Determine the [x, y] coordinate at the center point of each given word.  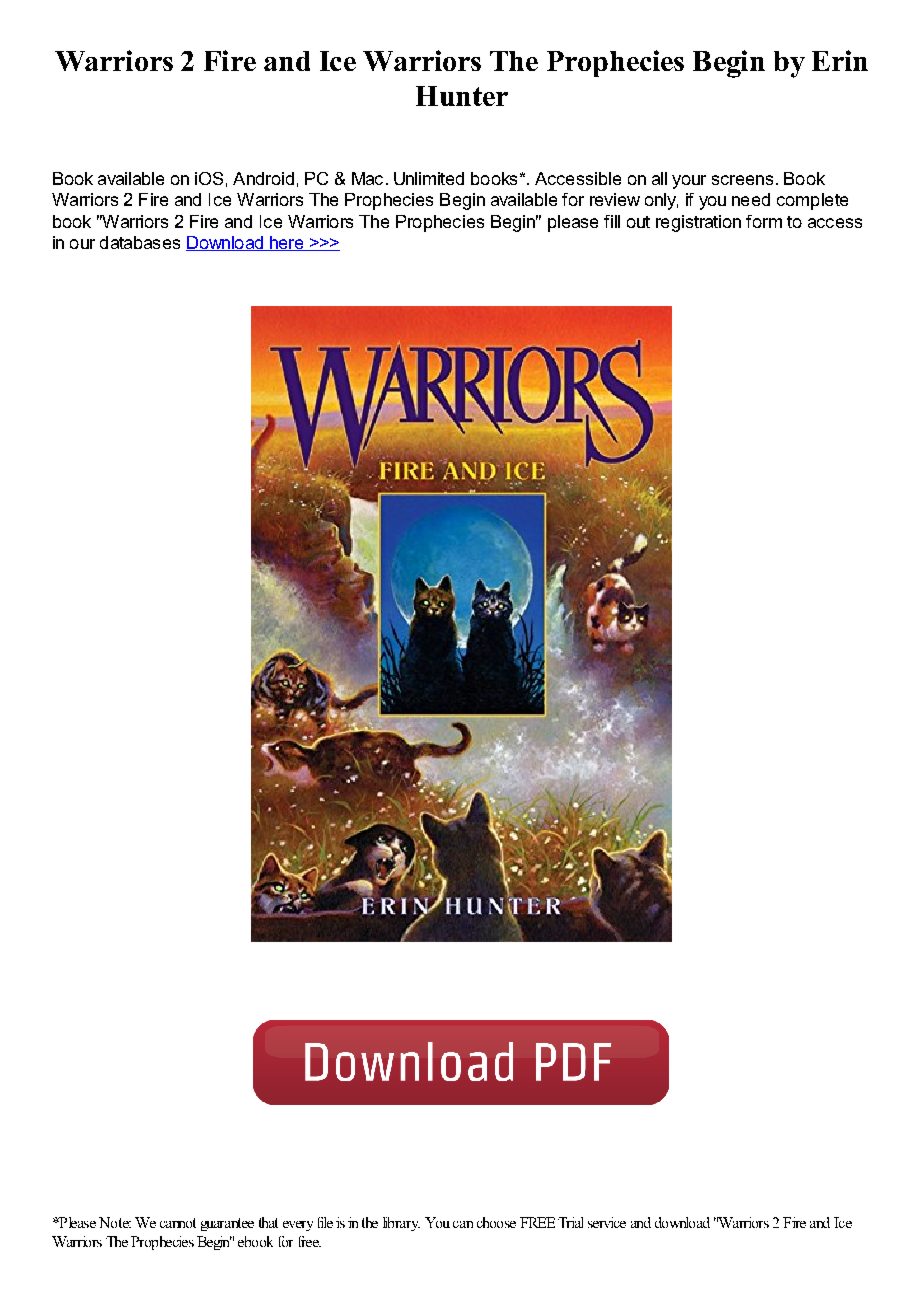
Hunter [462, 96]
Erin [840, 60]
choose [496, 1222]
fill [612, 221]
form [764, 221]
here [287, 243]
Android [263, 178]
